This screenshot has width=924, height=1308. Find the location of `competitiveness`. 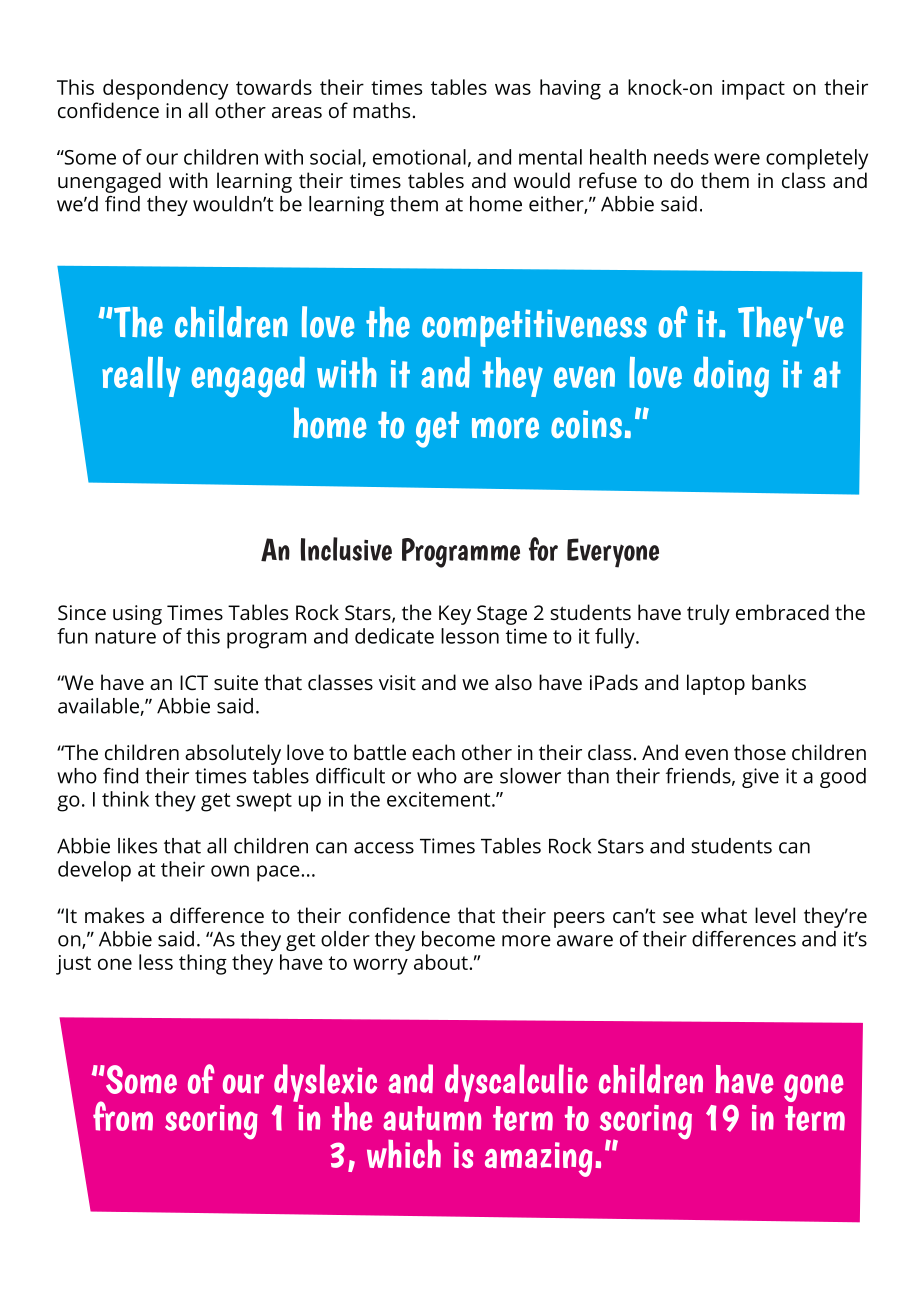

competitiveness is located at coordinates (534, 328).
